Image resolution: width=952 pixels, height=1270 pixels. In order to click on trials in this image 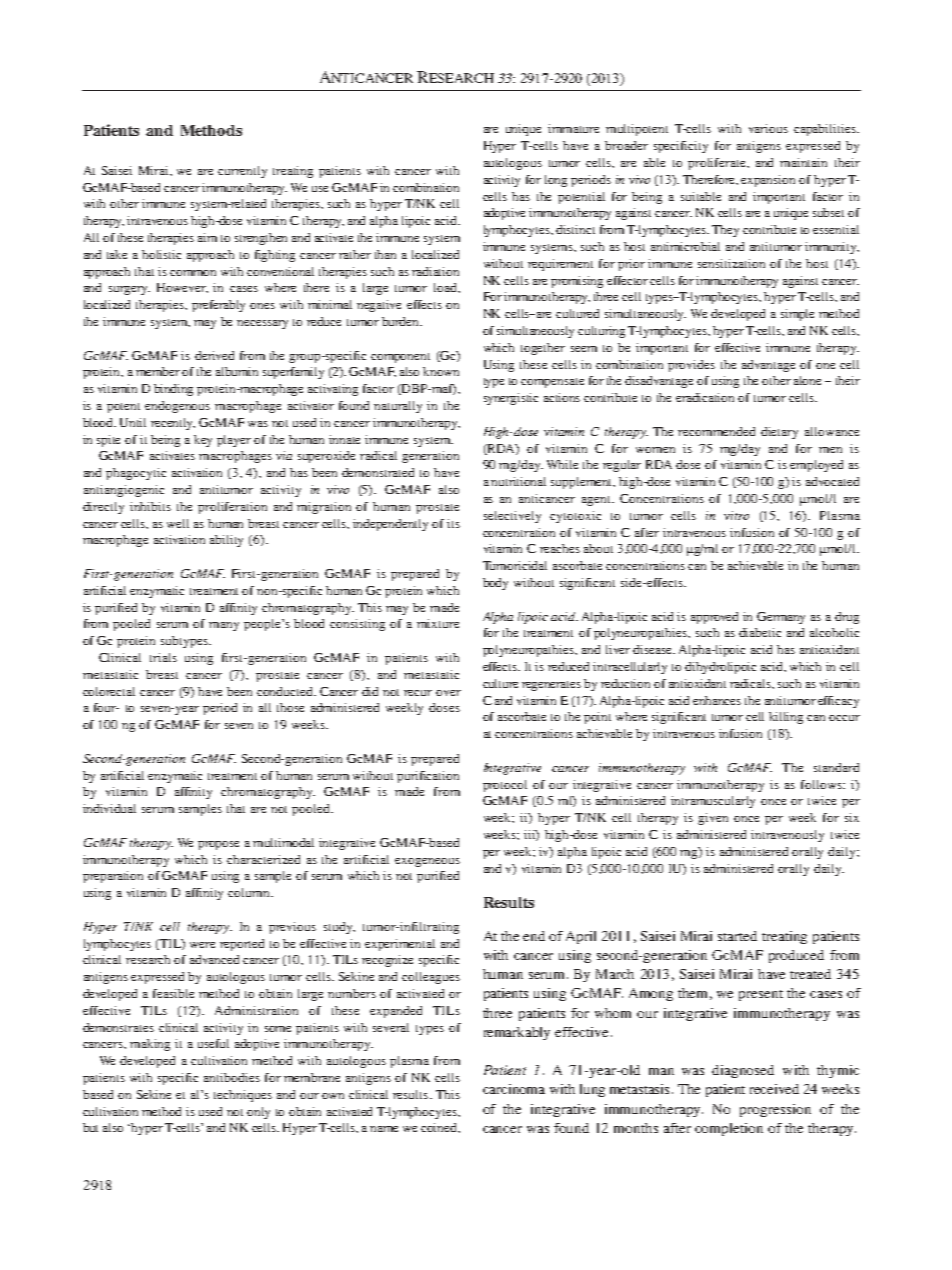, I will do `click(163, 657)`.
